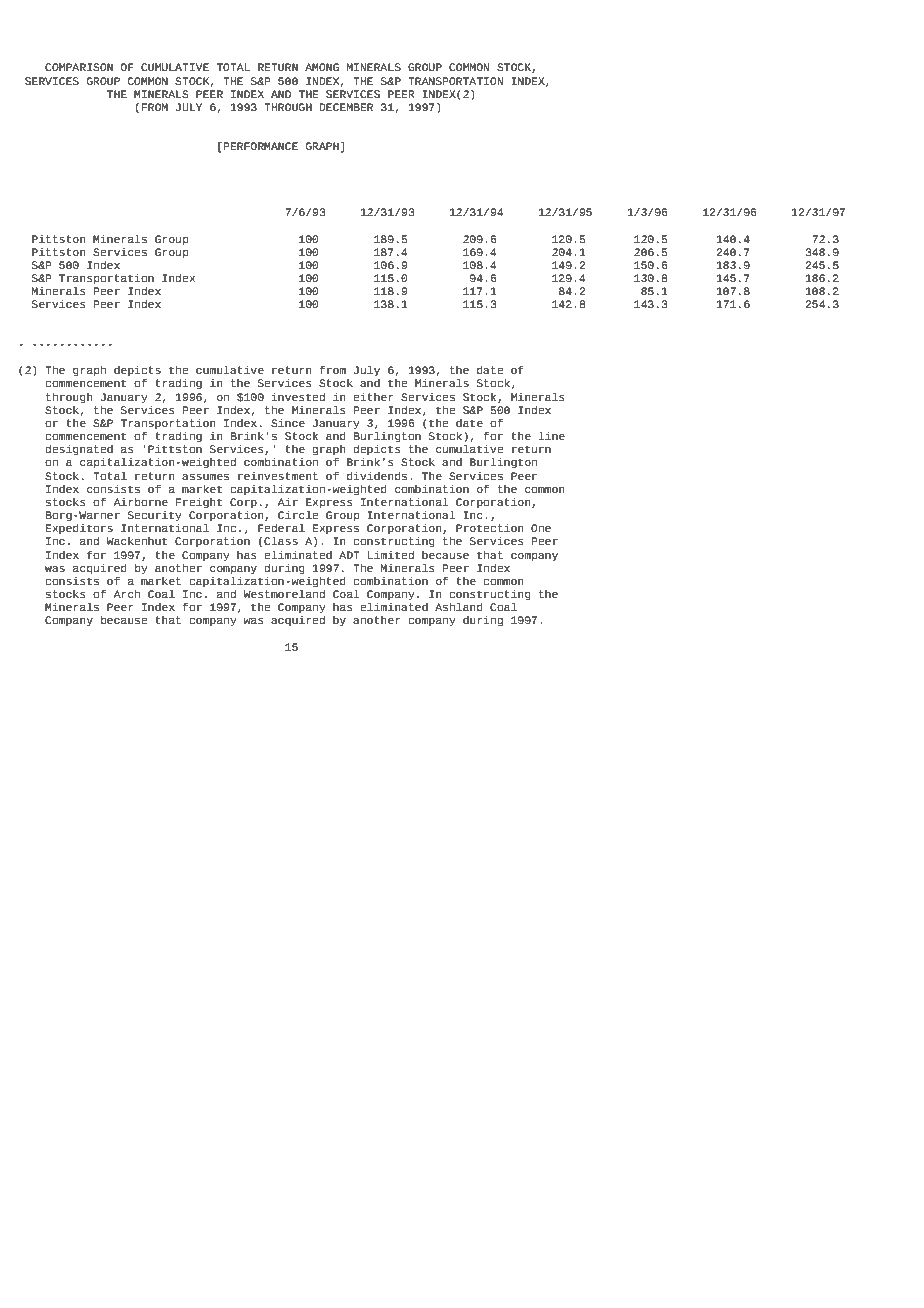 This screenshot has width=924, height=1308. I want to click on PERFORMANCE, so click(260, 146).
